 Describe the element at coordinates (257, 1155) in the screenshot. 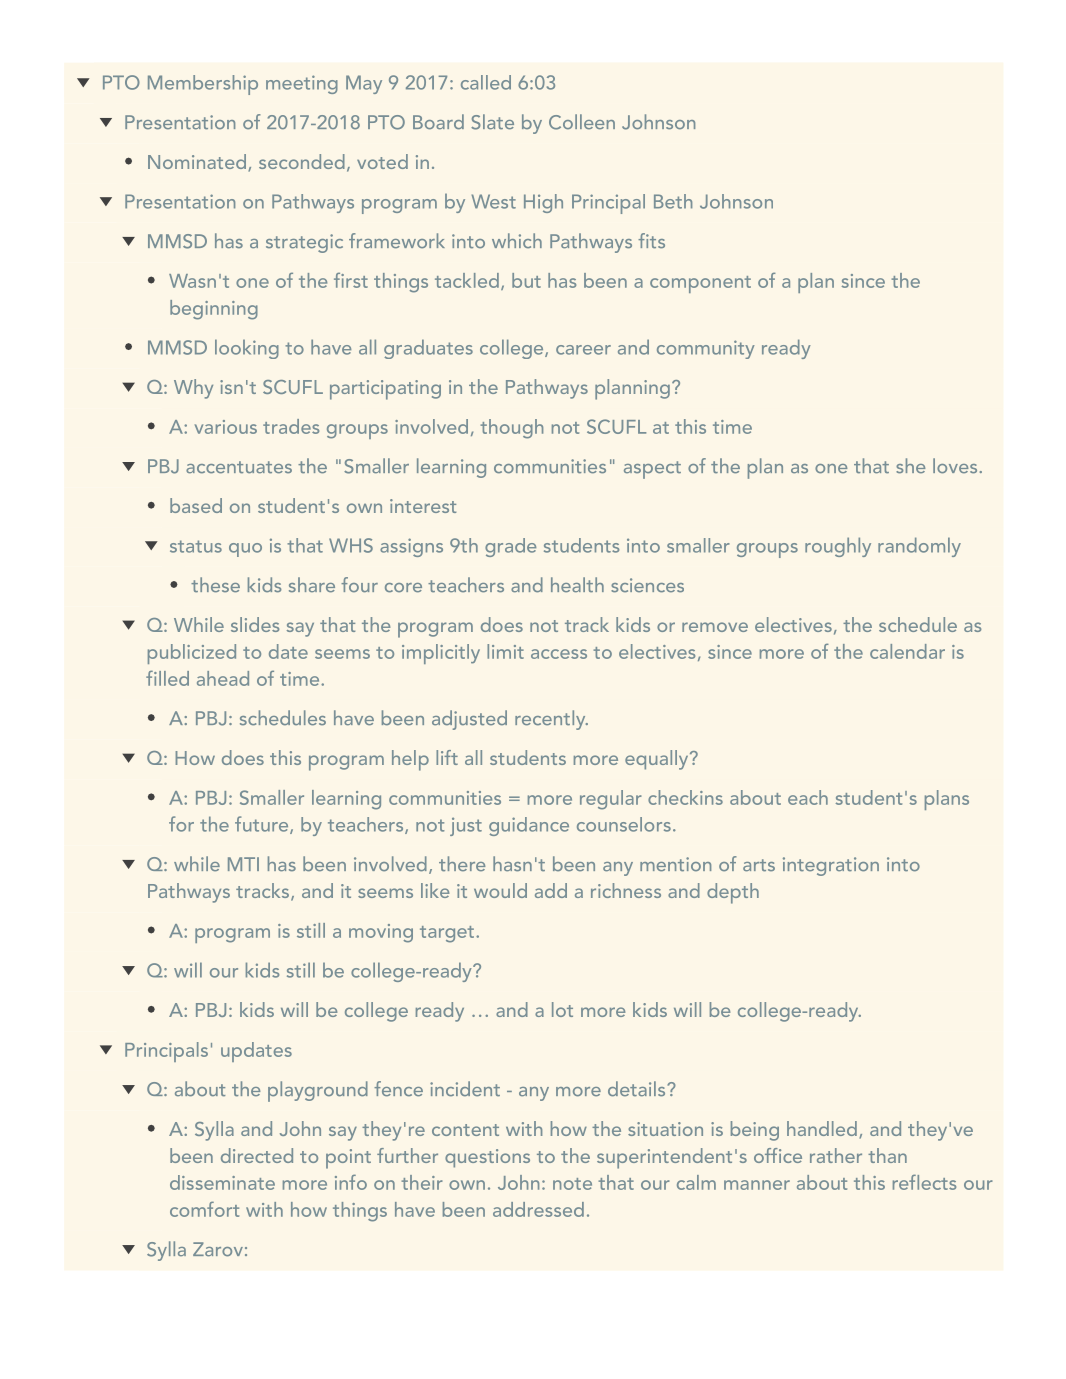

I see `directed` at that location.
